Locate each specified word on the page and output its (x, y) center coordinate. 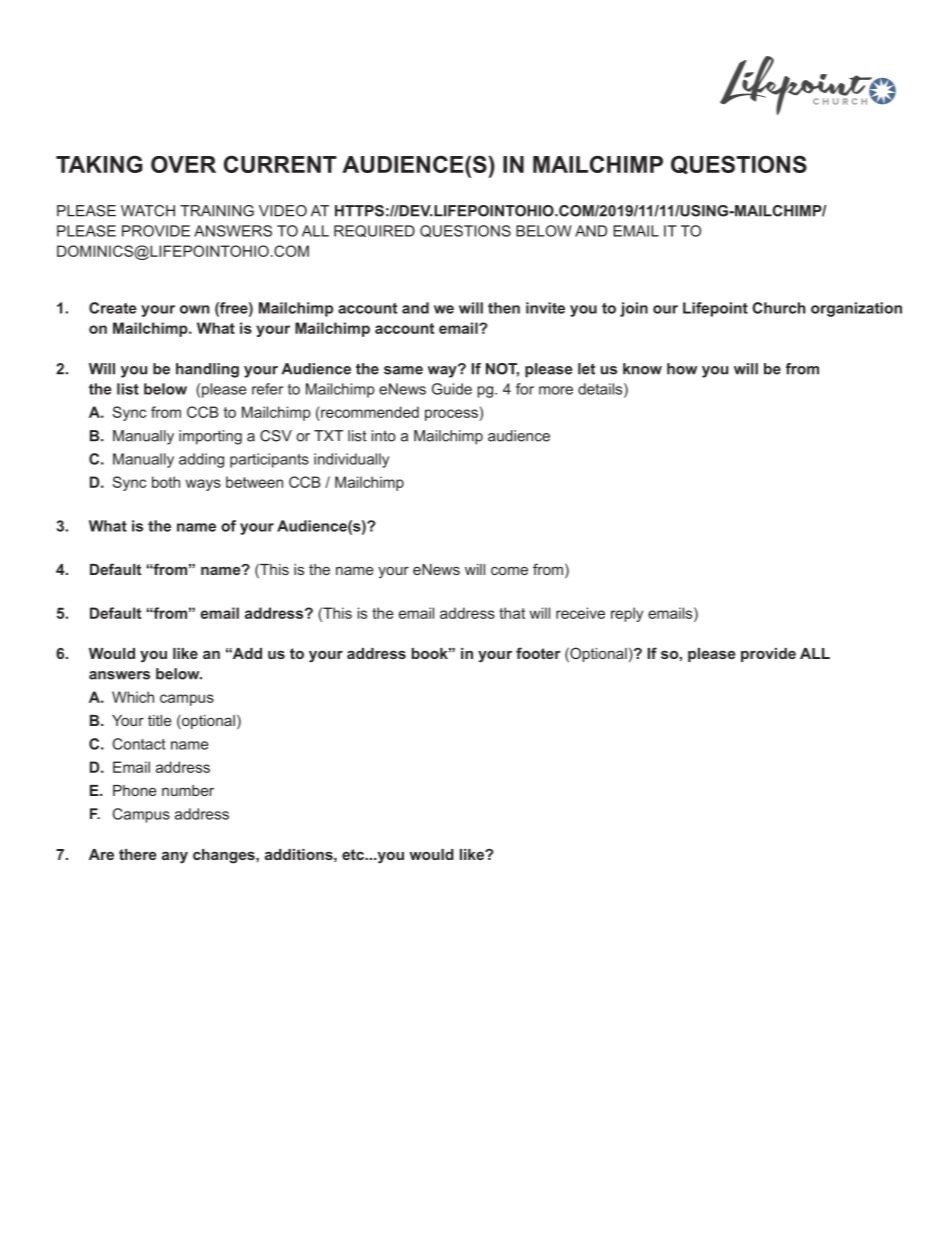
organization (856, 309)
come (509, 570)
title (160, 720)
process (452, 415)
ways (203, 485)
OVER (183, 164)
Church (778, 308)
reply (627, 614)
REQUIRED (374, 231)
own (194, 309)
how (682, 369)
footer (538, 653)
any (175, 857)
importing (210, 437)
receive (580, 613)
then (504, 308)
